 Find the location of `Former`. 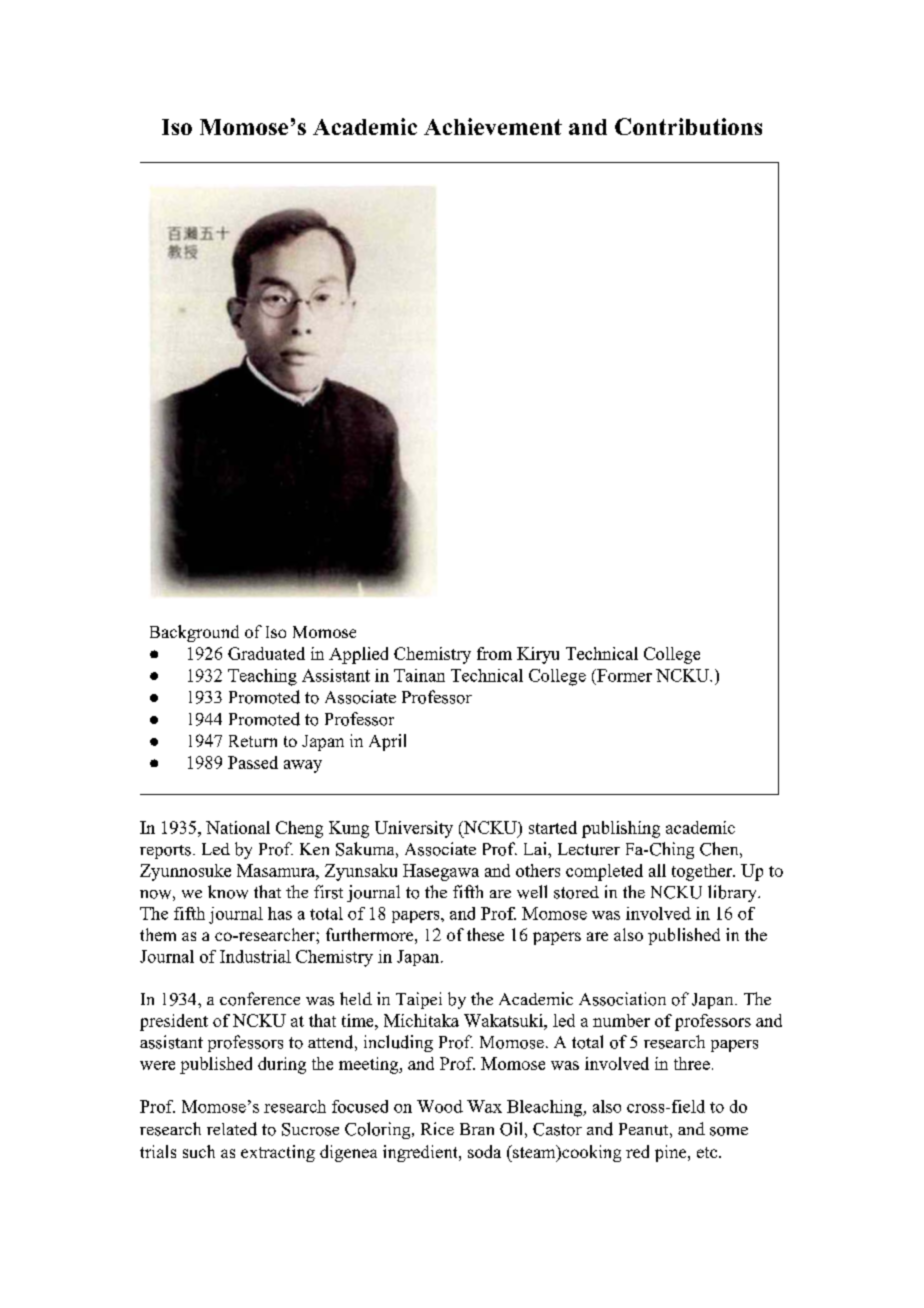

Former is located at coordinates (623, 675).
